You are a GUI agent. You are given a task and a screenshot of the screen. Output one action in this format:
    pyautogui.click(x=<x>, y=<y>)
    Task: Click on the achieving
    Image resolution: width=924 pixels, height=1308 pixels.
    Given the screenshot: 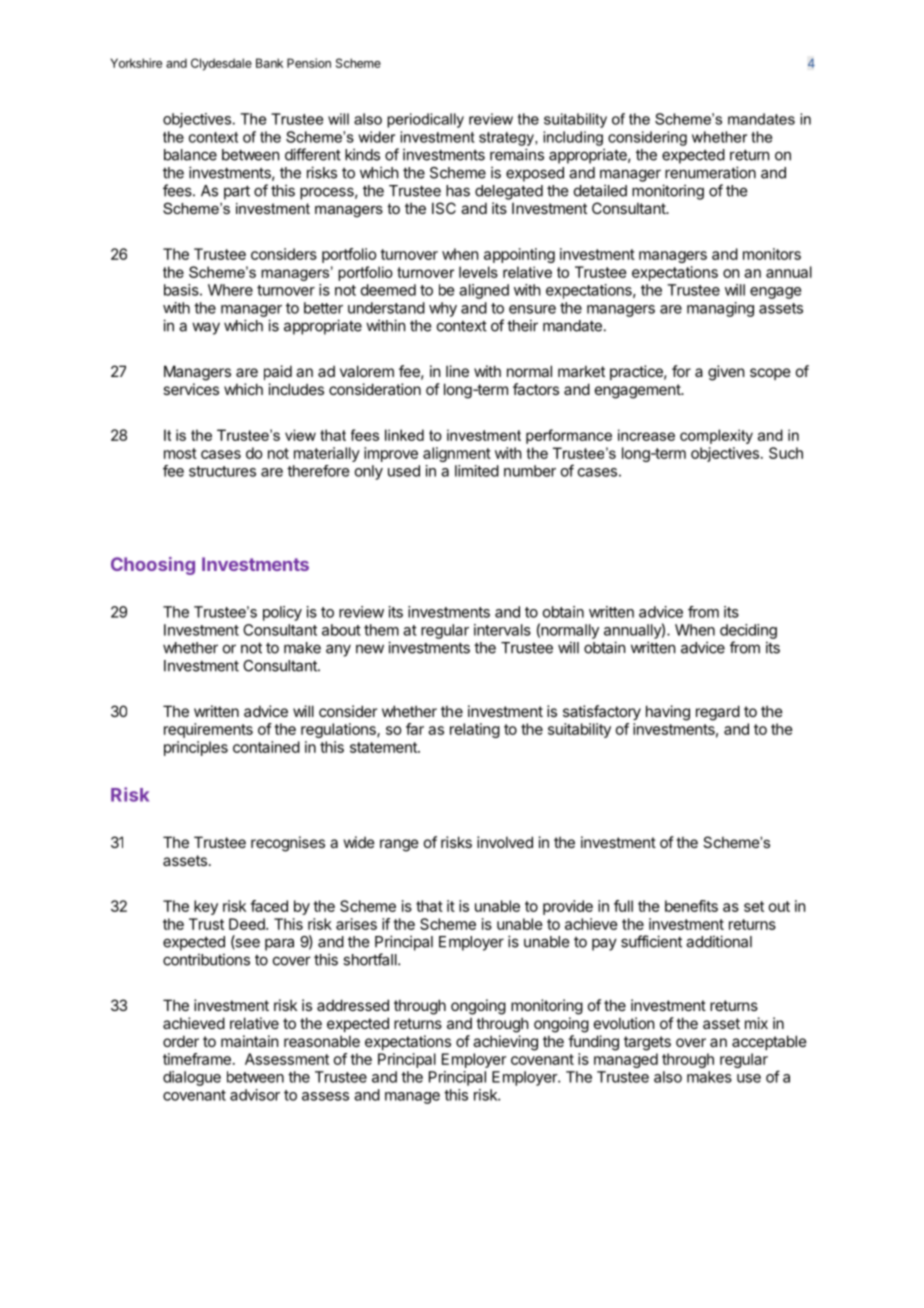 What is the action you would take?
    pyautogui.click(x=505, y=1043)
